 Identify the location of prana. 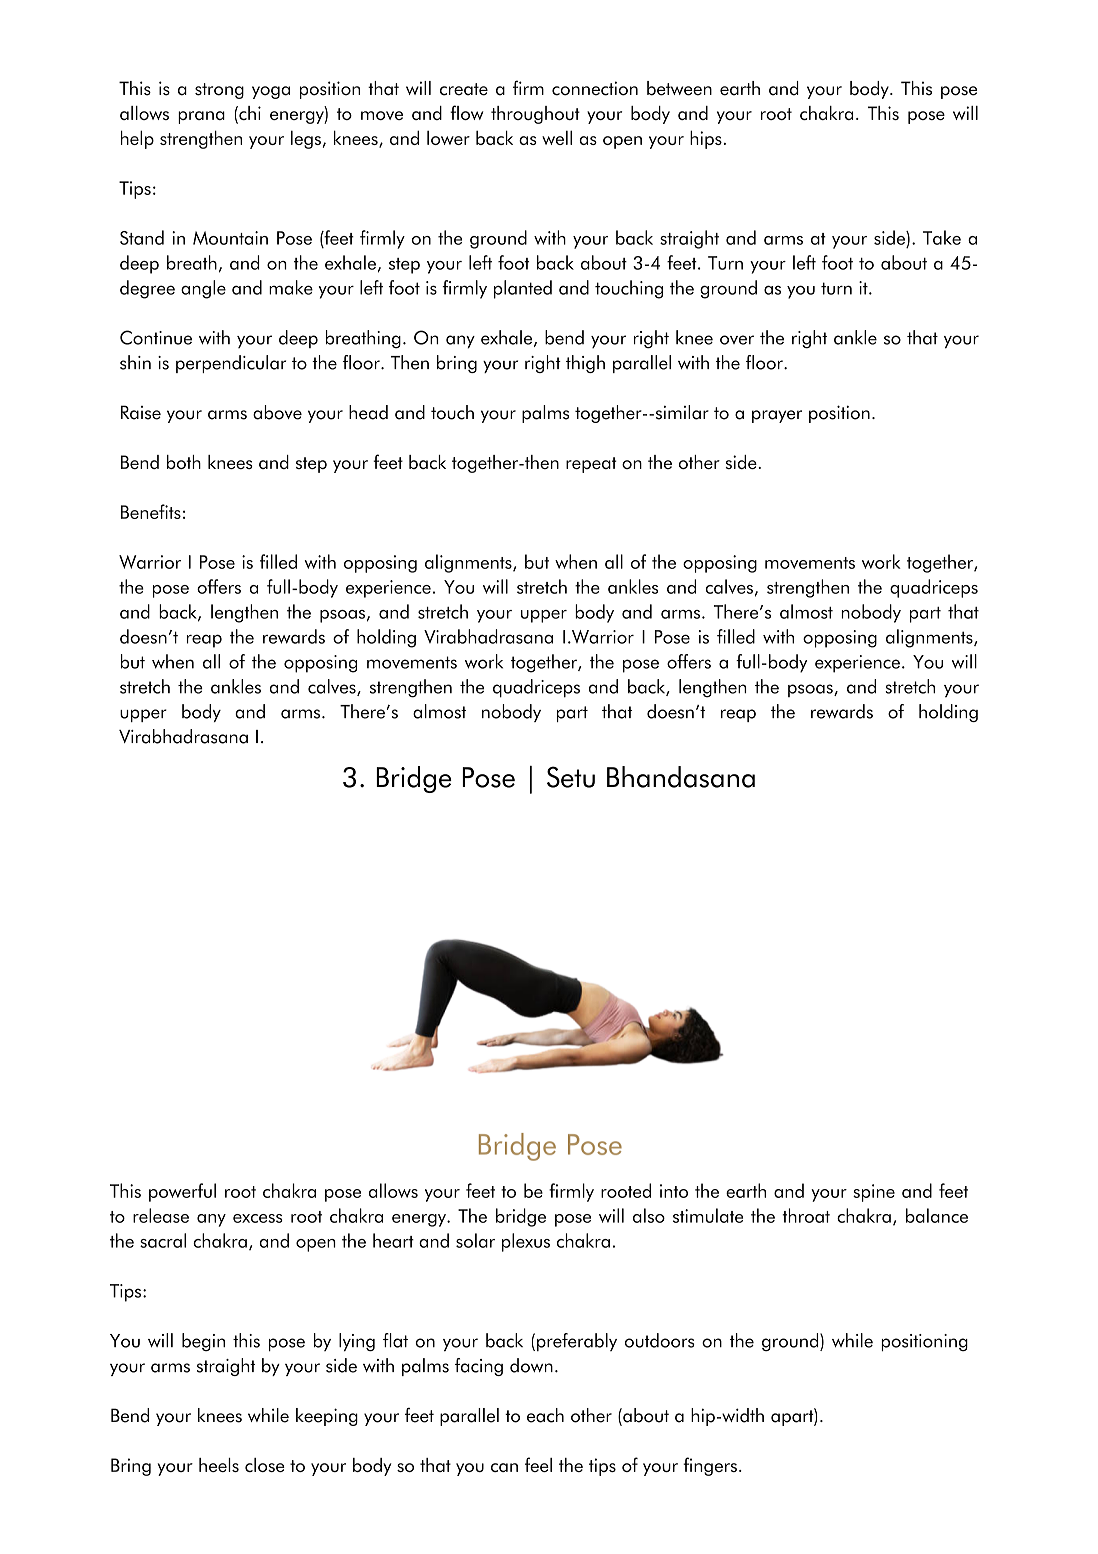
(201, 117).
